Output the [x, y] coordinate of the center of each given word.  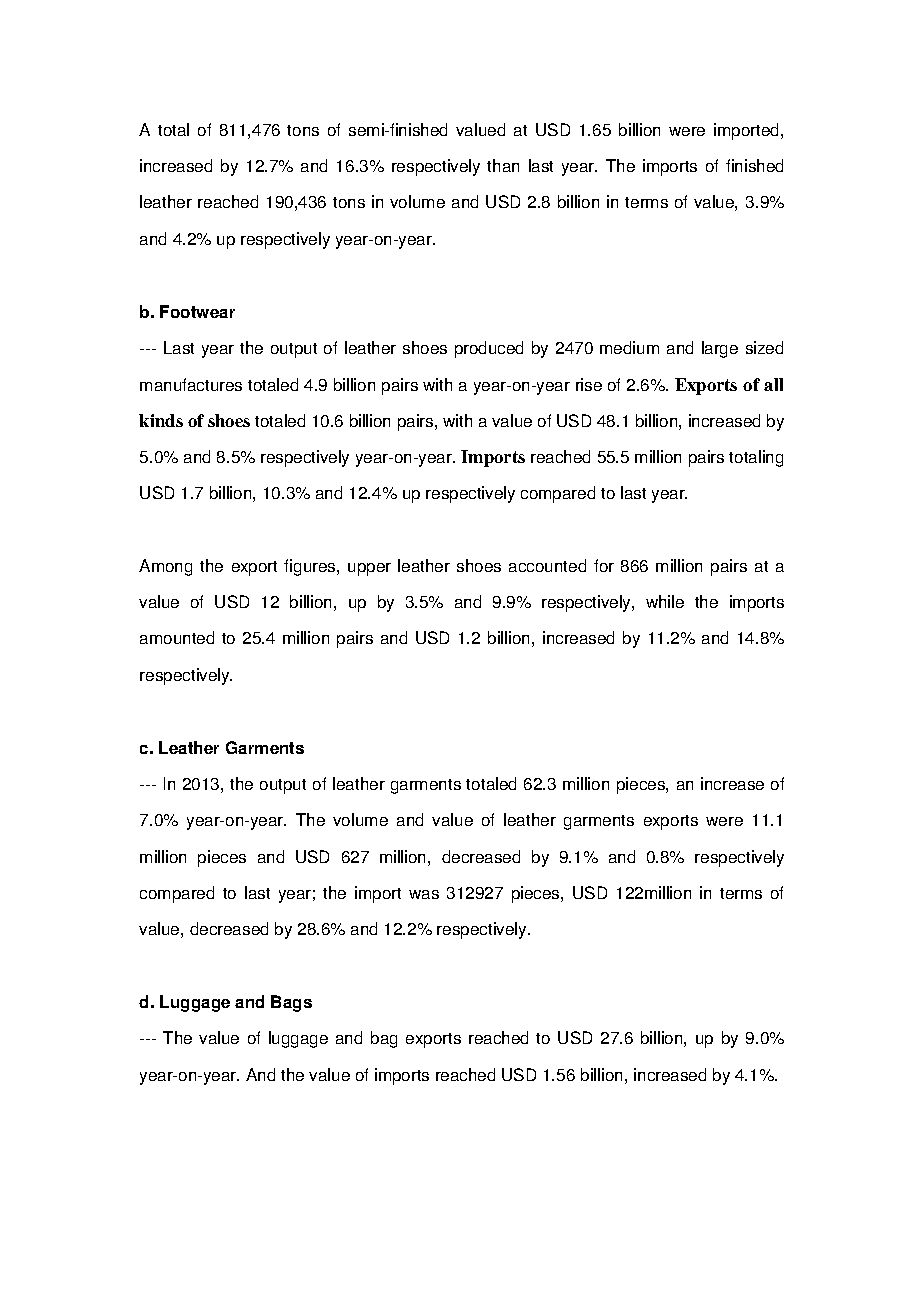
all [773, 384]
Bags [291, 1003]
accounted [547, 565]
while [665, 601]
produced [489, 349]
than [503, 165]
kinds [161, 420]
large [720, 349]
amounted [177, 637]
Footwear [197, 311]
